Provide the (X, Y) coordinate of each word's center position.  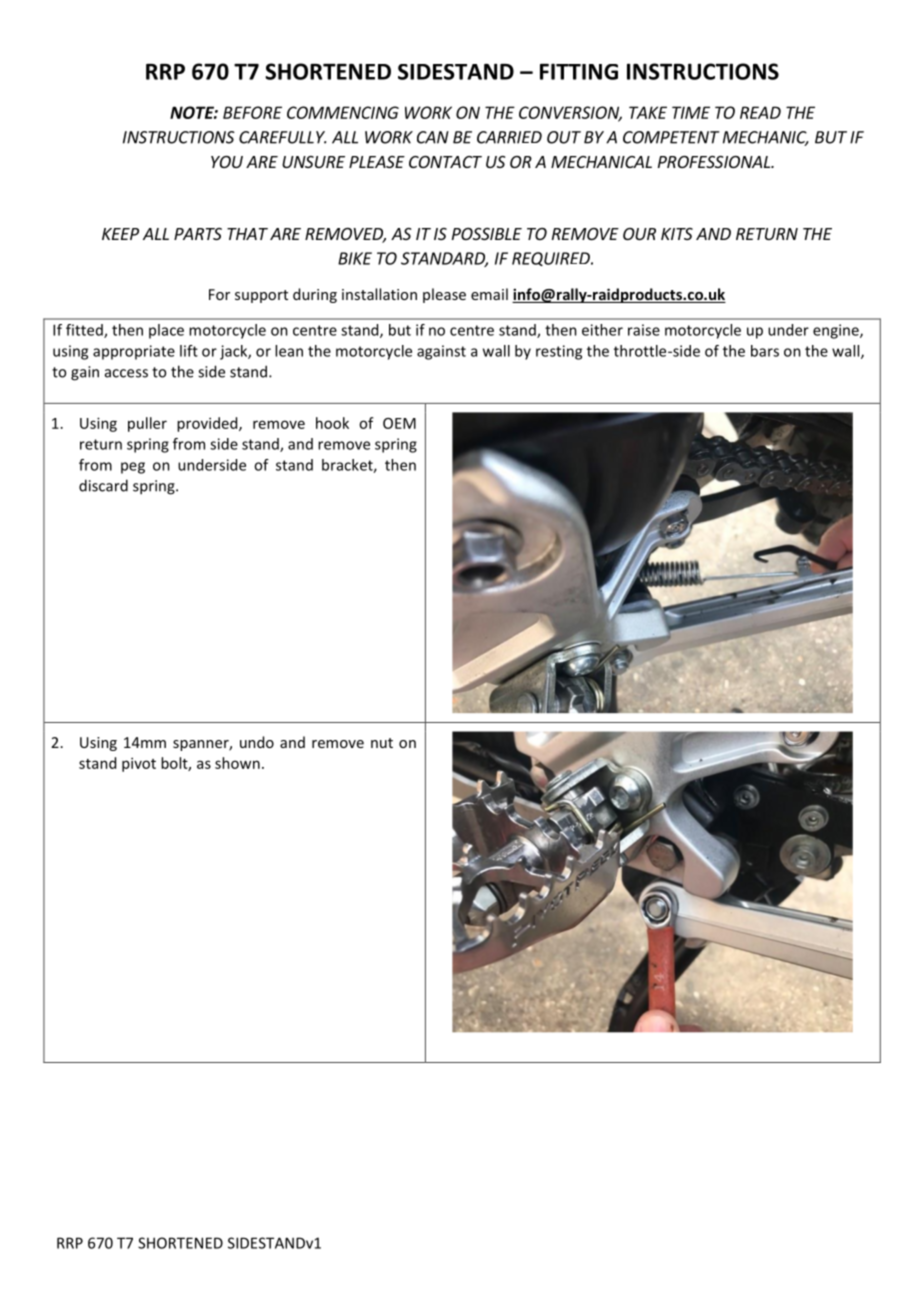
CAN (433, 137)
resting (559, 352)
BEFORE (252, 112)
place (166, 331)
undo (257, 742)
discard (103, 485)
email (489, 294)
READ (760, 112)
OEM (399, 423)
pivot (139, 764)
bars (765, 351)
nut (382, 743)
